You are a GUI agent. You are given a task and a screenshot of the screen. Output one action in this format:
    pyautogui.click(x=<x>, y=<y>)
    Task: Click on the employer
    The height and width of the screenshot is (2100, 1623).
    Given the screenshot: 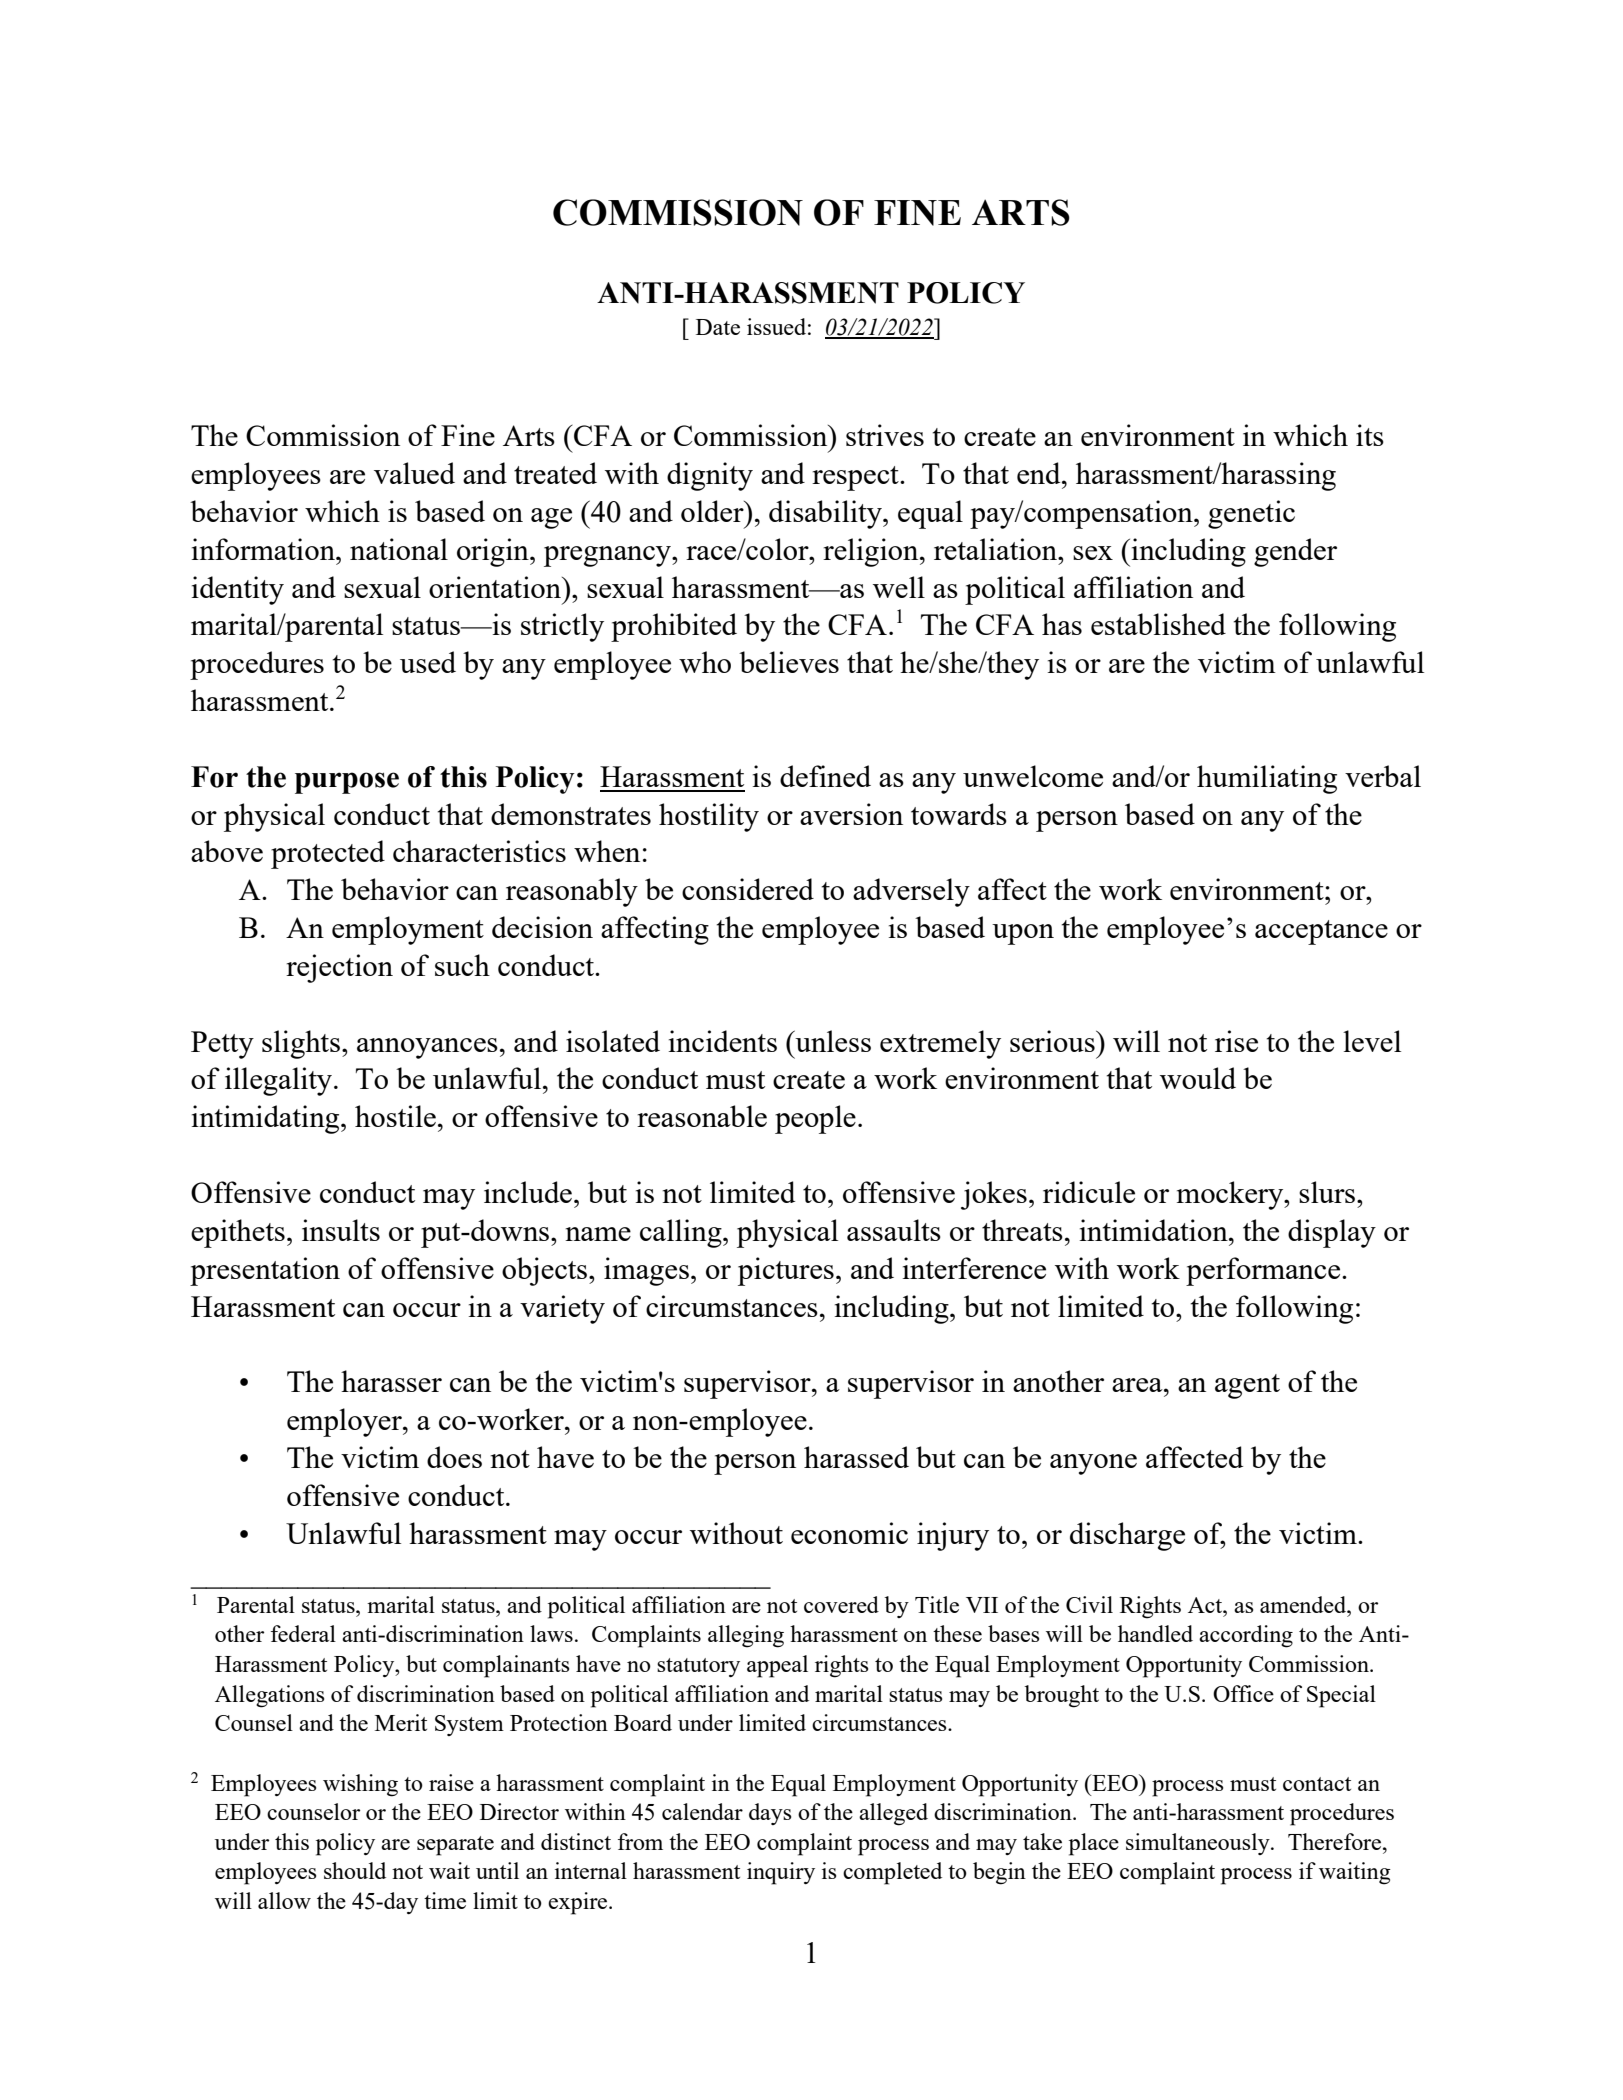 What is the action you would take?
    pyautogui.click(x=345, y=1422)
